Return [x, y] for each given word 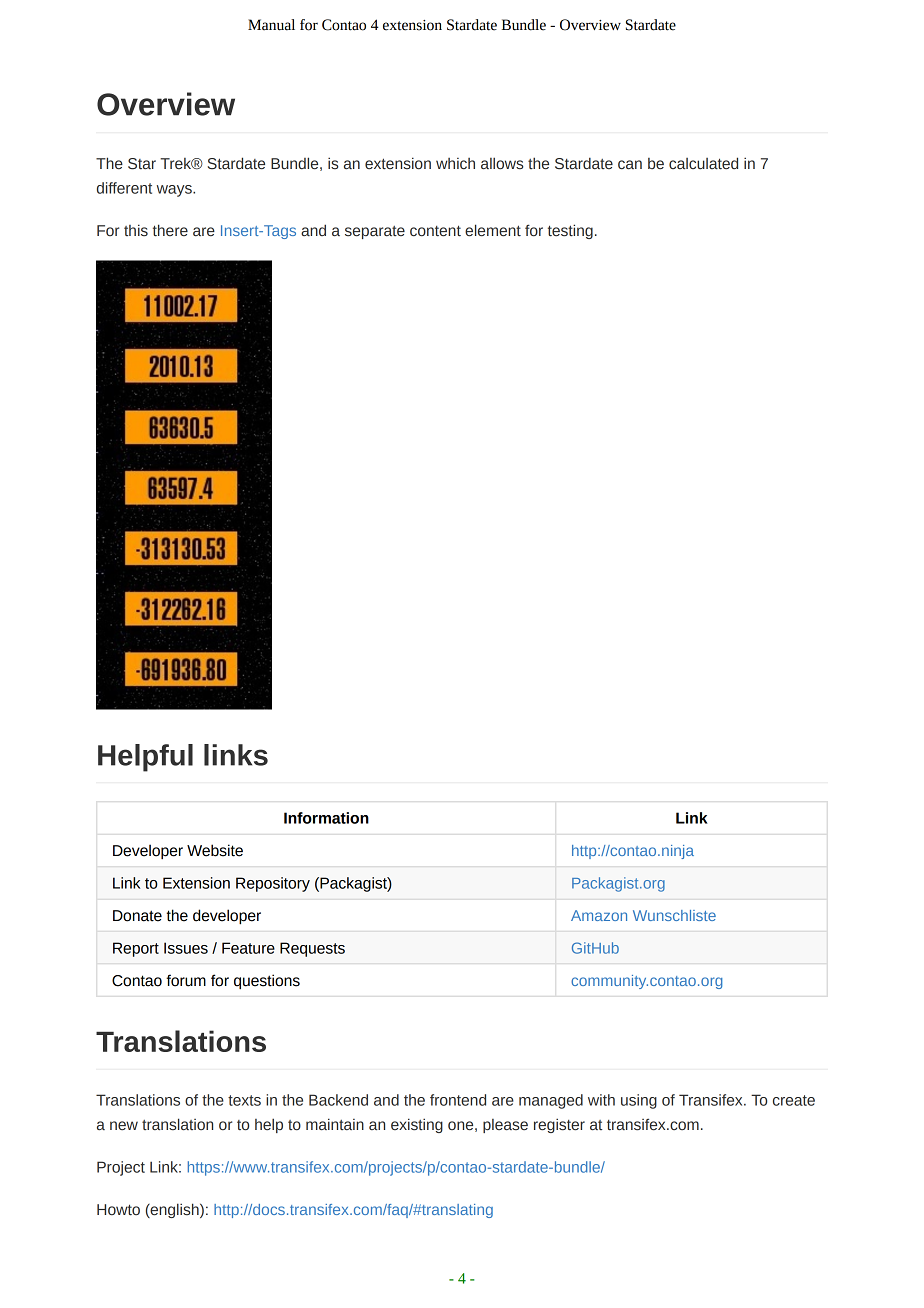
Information [326, 818]
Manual [271, 25]
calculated [703, 163]
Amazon [599, 915]
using [639, 1101]
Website [215, 850]
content [435, 231]
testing [570, 231]
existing [417, 1125]
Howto [118, 1210]
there [170, 230]
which [455, 164]
